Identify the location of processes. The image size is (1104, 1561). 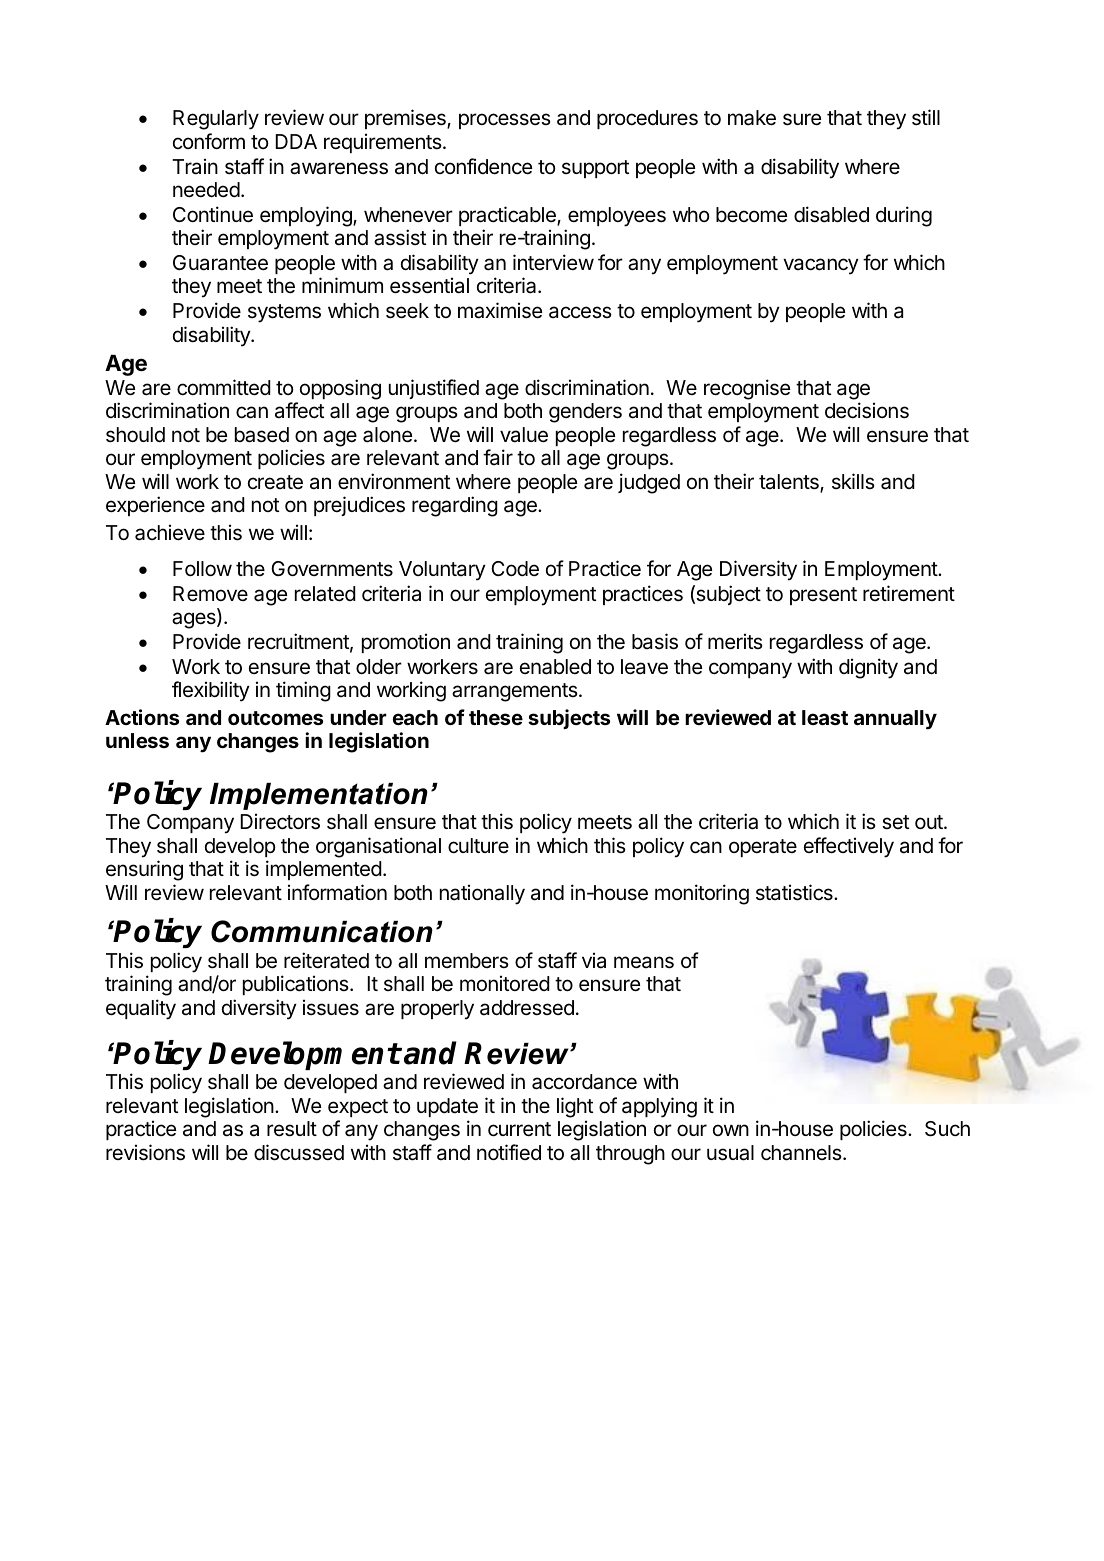
(505, 121).
